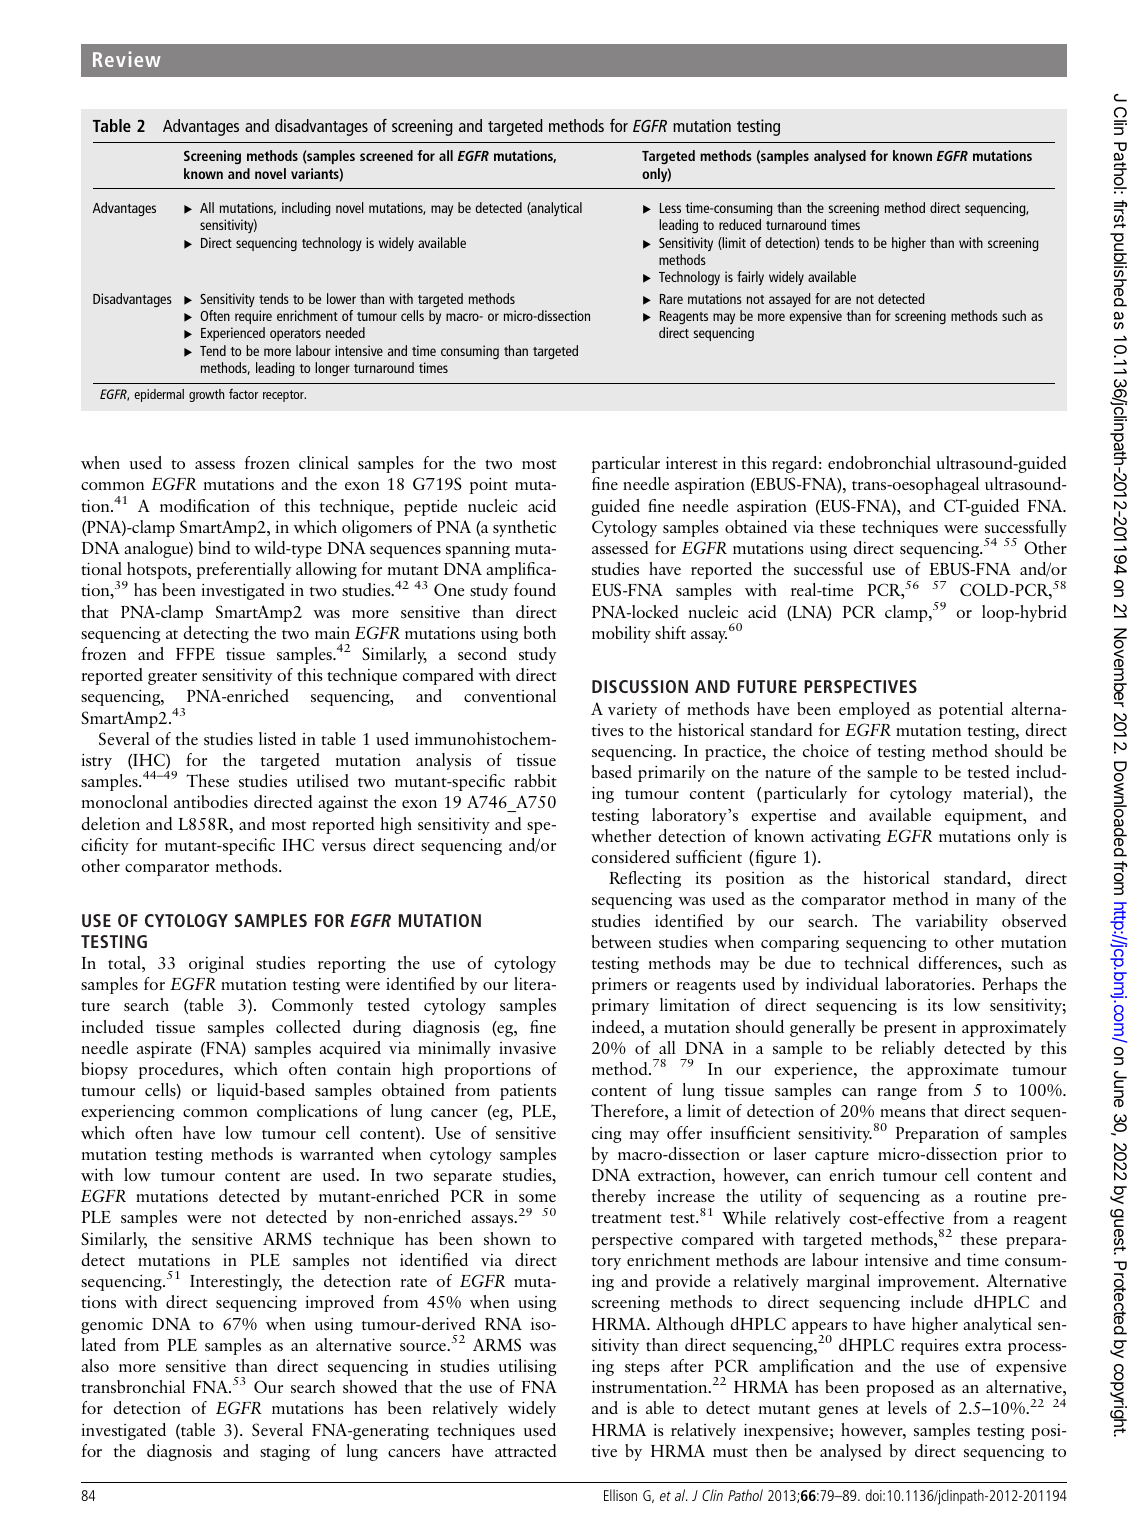 This screenshot has width=1148, height=1530. What do you see at coordinates (285, 1453) in the screenshot?
I see `staging` at bounding box center [285, 1453].
